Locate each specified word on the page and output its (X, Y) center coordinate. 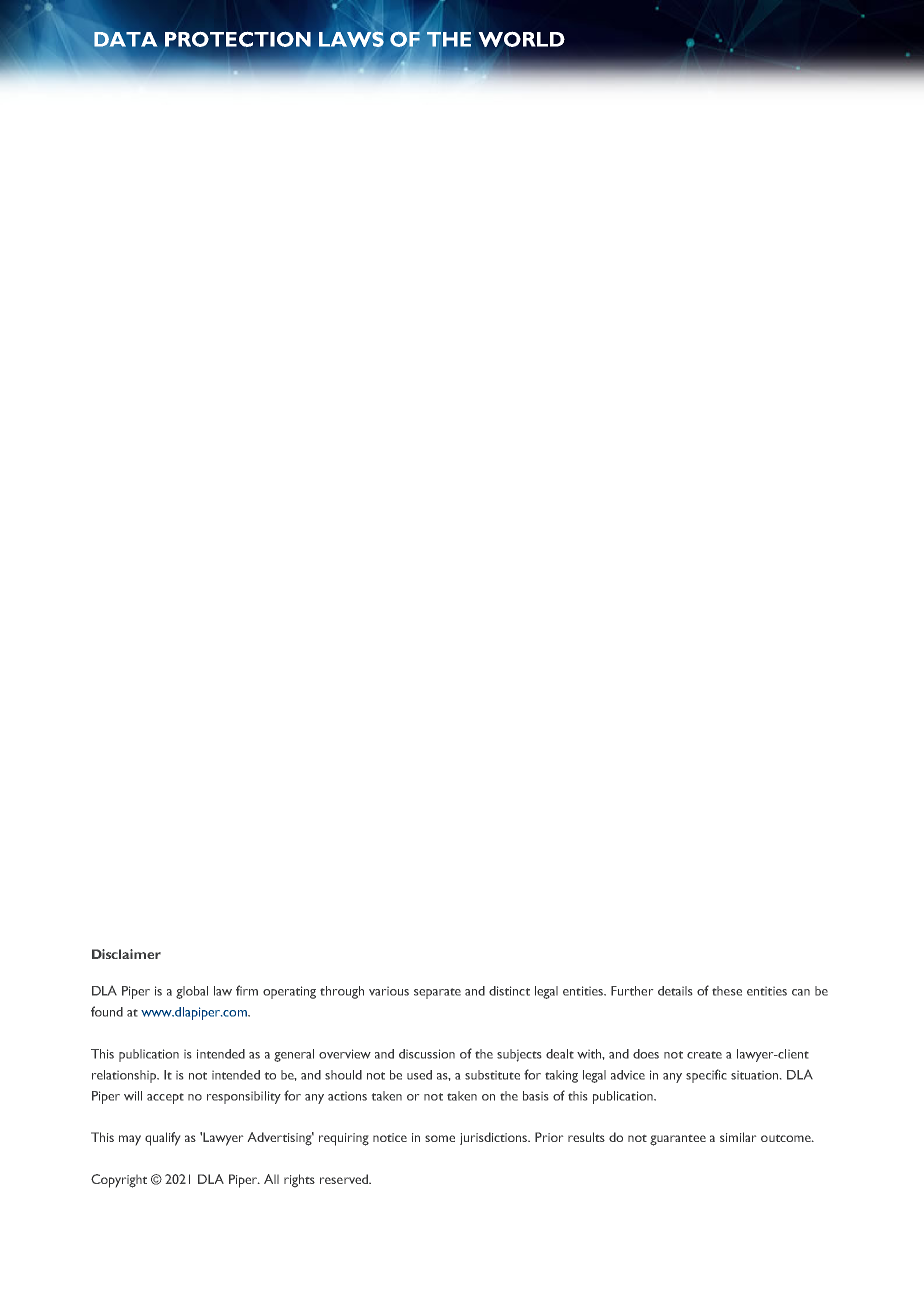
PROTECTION (238, 39)
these (727, 991)
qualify (162, 1139)
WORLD (521, 39)
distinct (509, 991)
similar (738, 1137)
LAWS (351, 39)
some (440, 1138)
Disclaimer (126, 954)
